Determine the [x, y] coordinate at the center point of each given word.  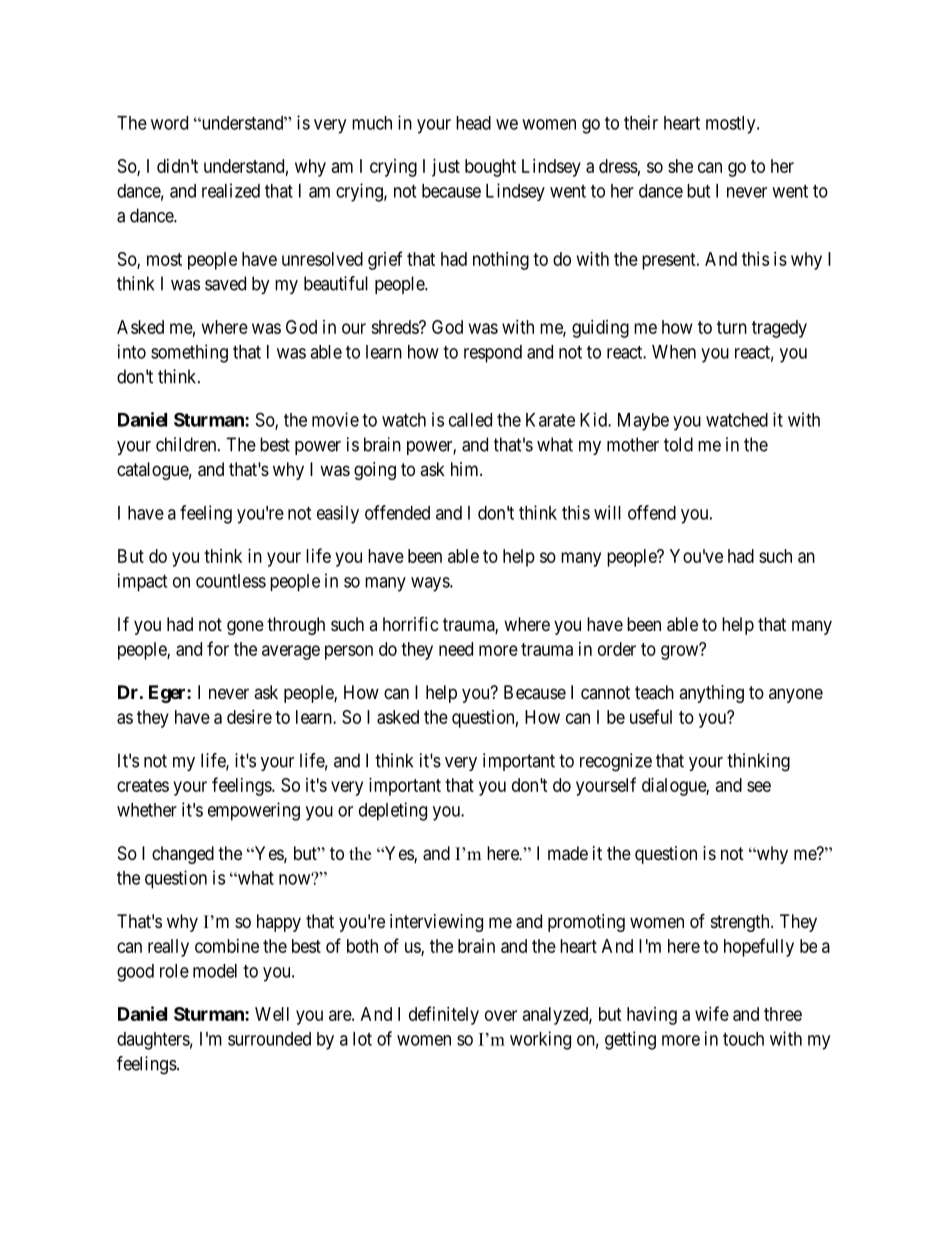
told [678, 444]
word [169, 123]
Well [272, 1014]
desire [249, 717]
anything [711, 694]
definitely [444, 1015]
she [680, 166]
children [187, 444]
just [446, 168]
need [456, 649]
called [470, 420]
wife [712, 1013]
